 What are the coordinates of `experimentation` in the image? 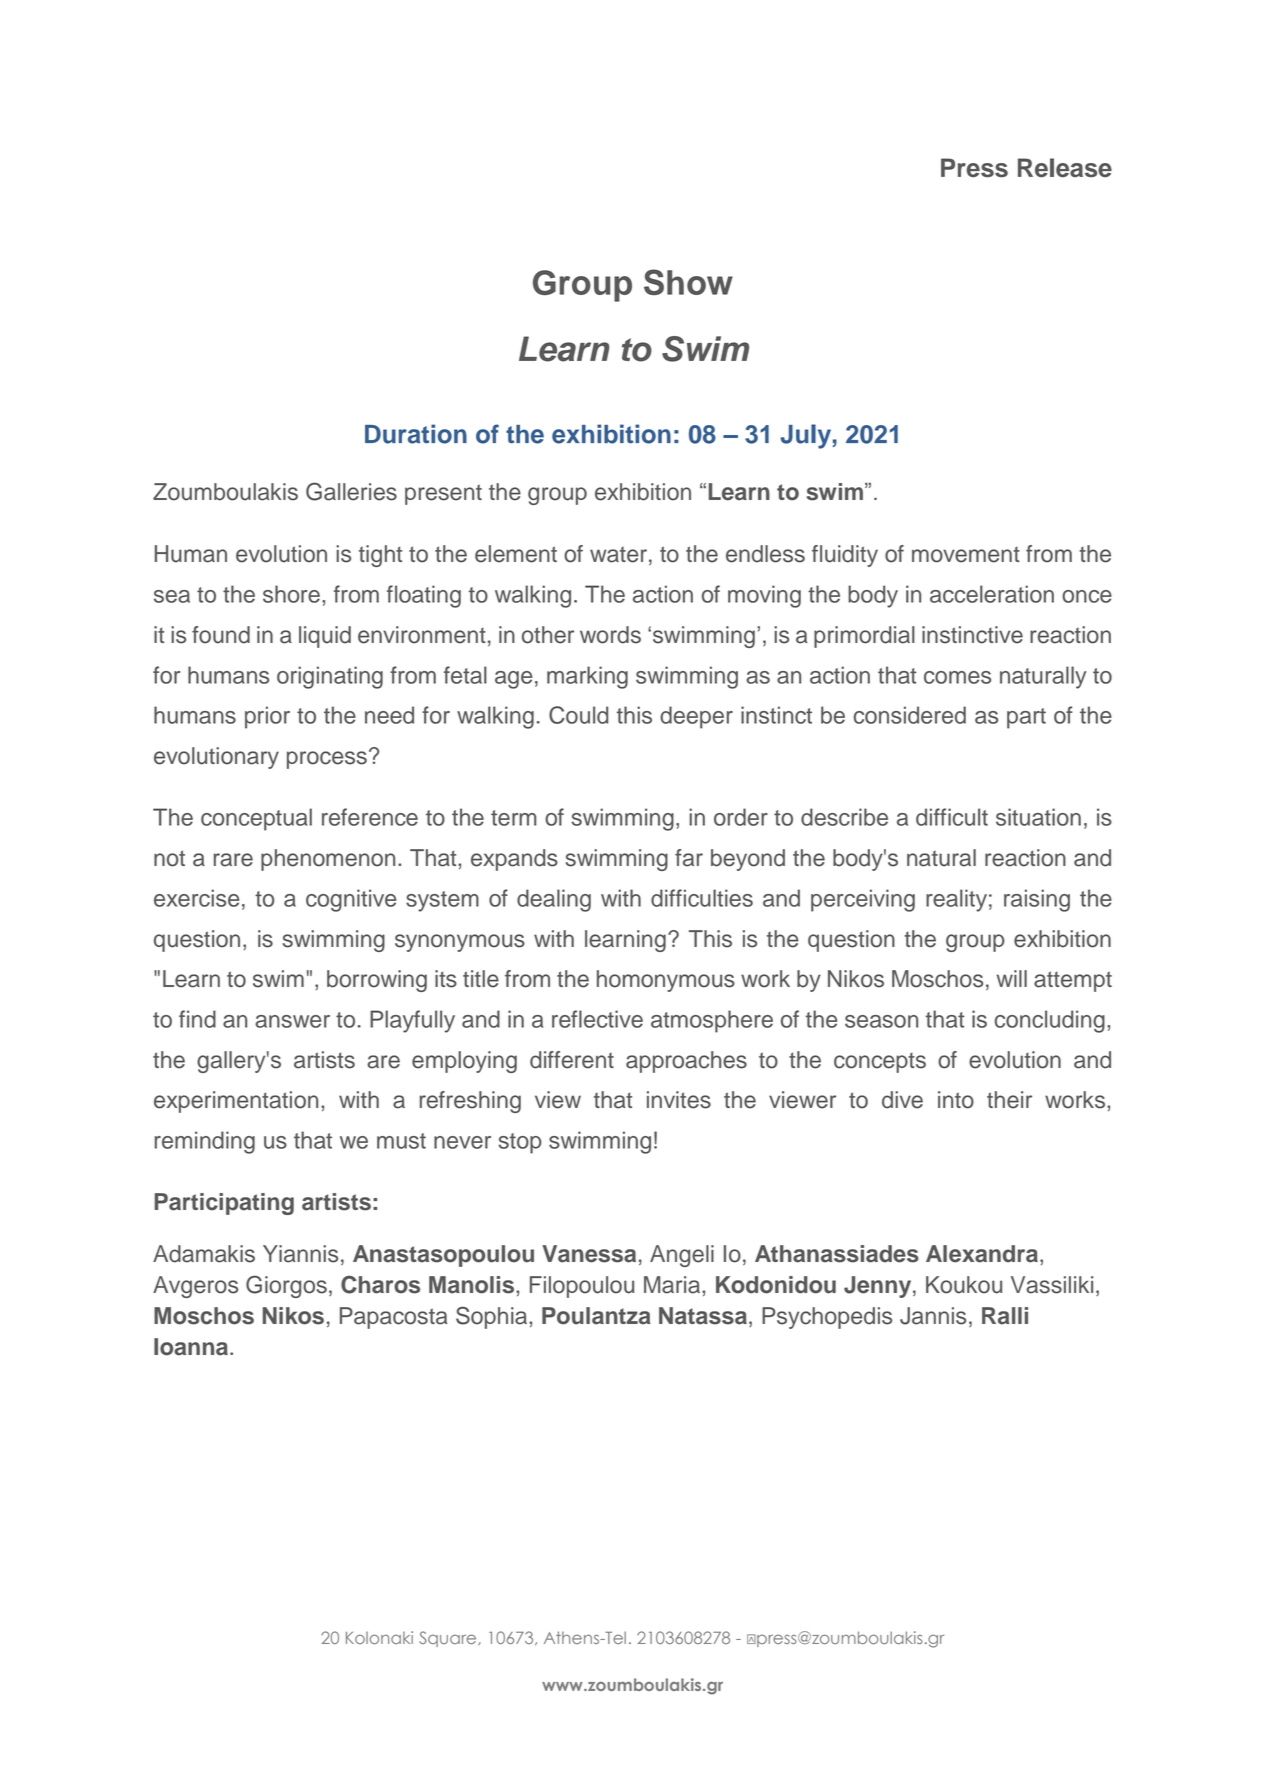 It's located at (236, 1102).
